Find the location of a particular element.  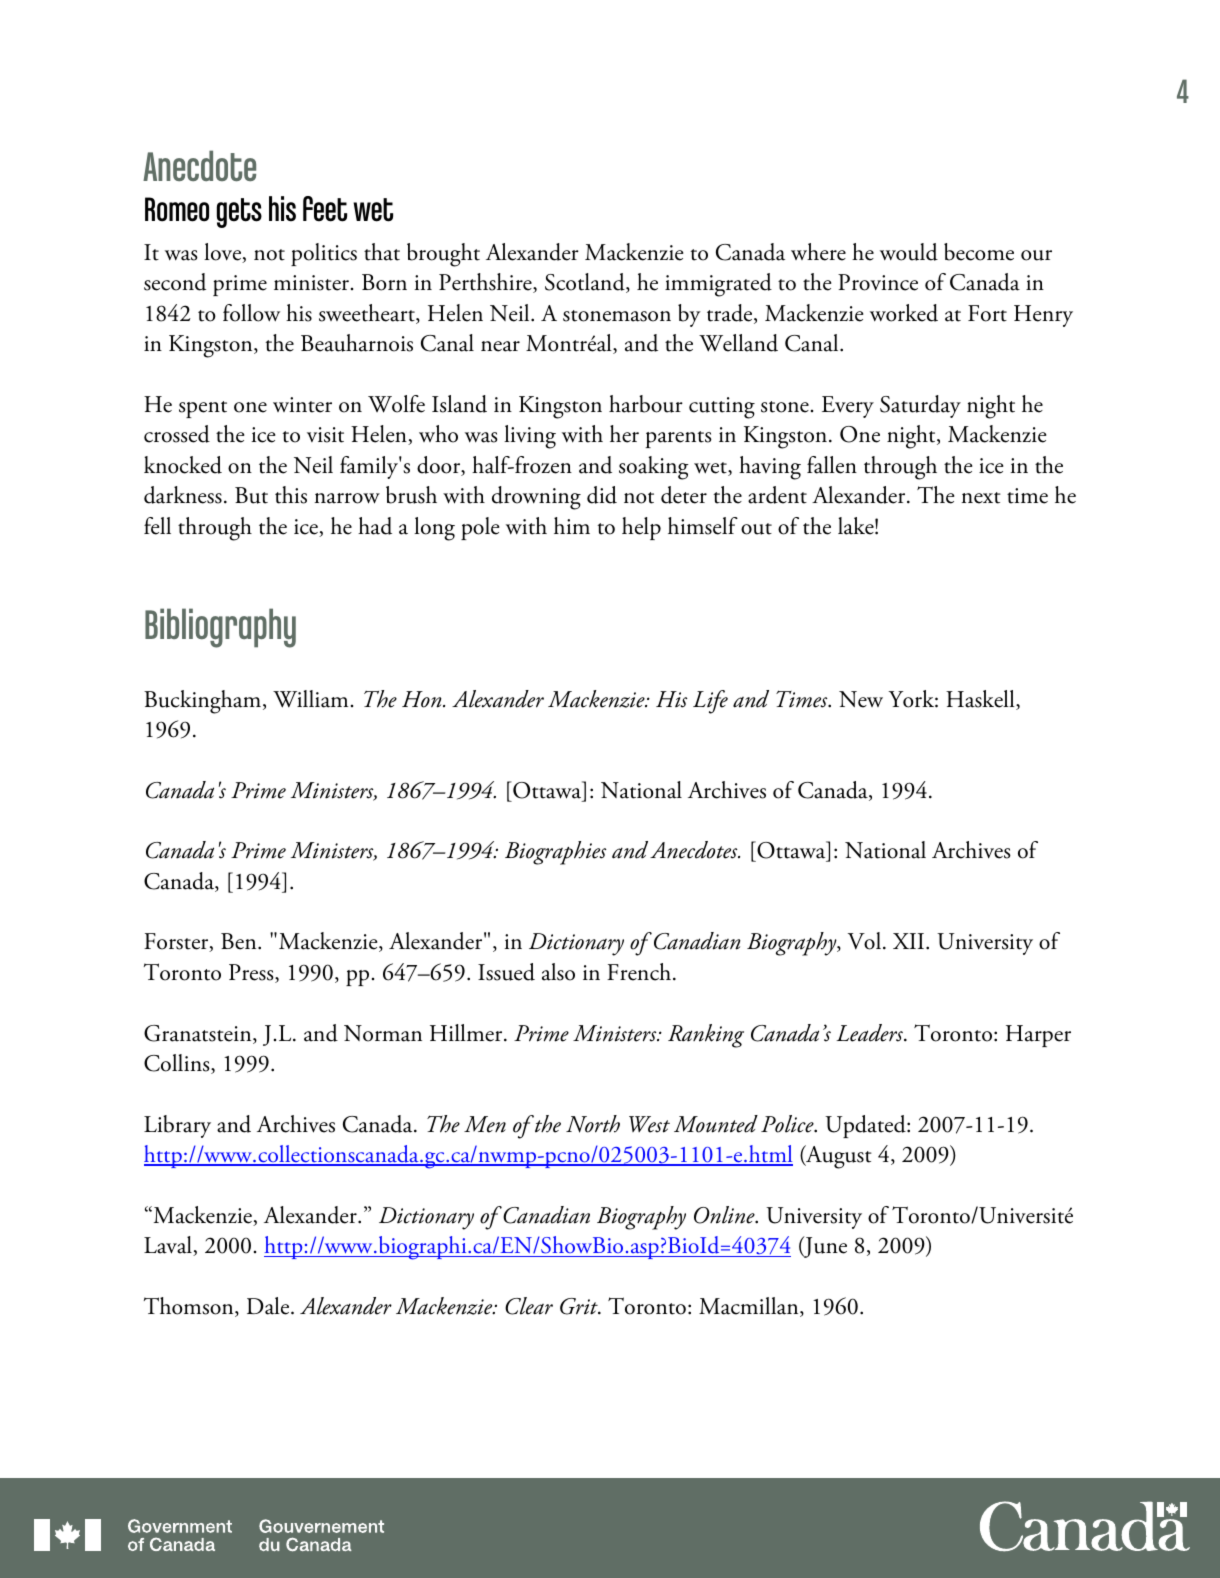

love is located at coordinates (224, 253).
